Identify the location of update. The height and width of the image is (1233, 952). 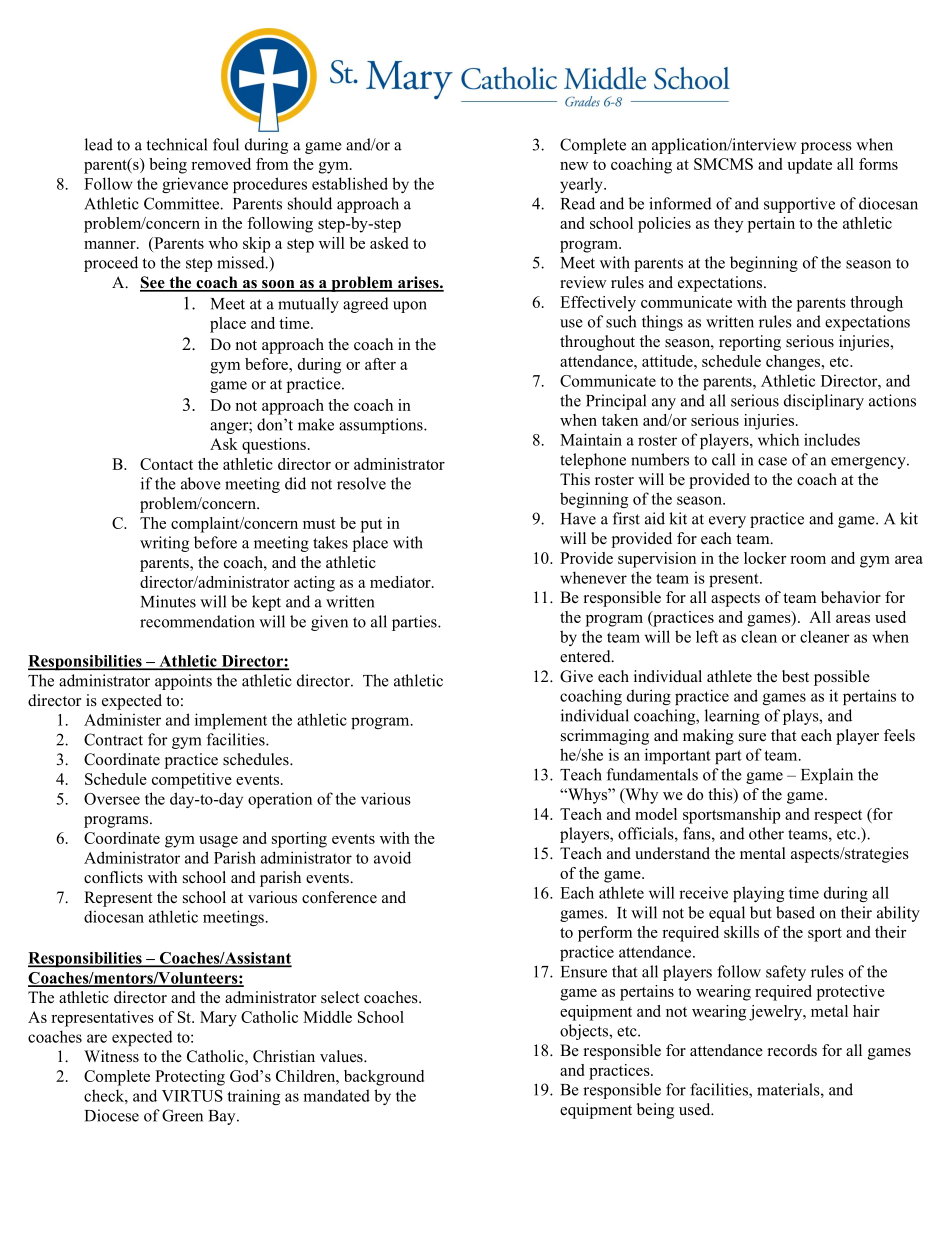
(809, 166).
